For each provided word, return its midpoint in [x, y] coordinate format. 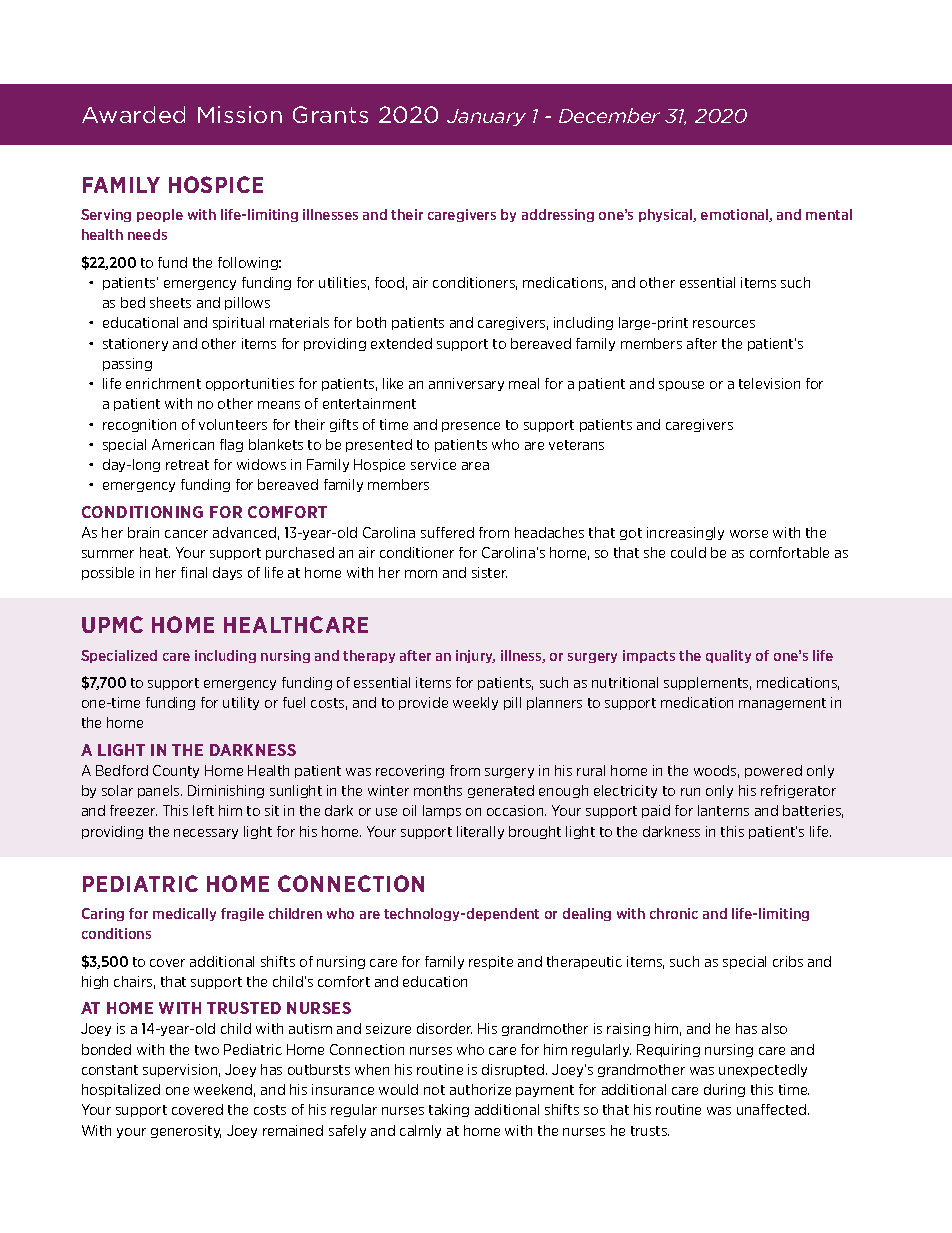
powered [773, 771]
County [176, 771]
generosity [186, 1131]
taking [449, 1110]
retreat [187, 465]
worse [749, 534]
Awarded [133, 114]
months [438, 790]
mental [829, 214]
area [475, 466]
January [486, 117]
